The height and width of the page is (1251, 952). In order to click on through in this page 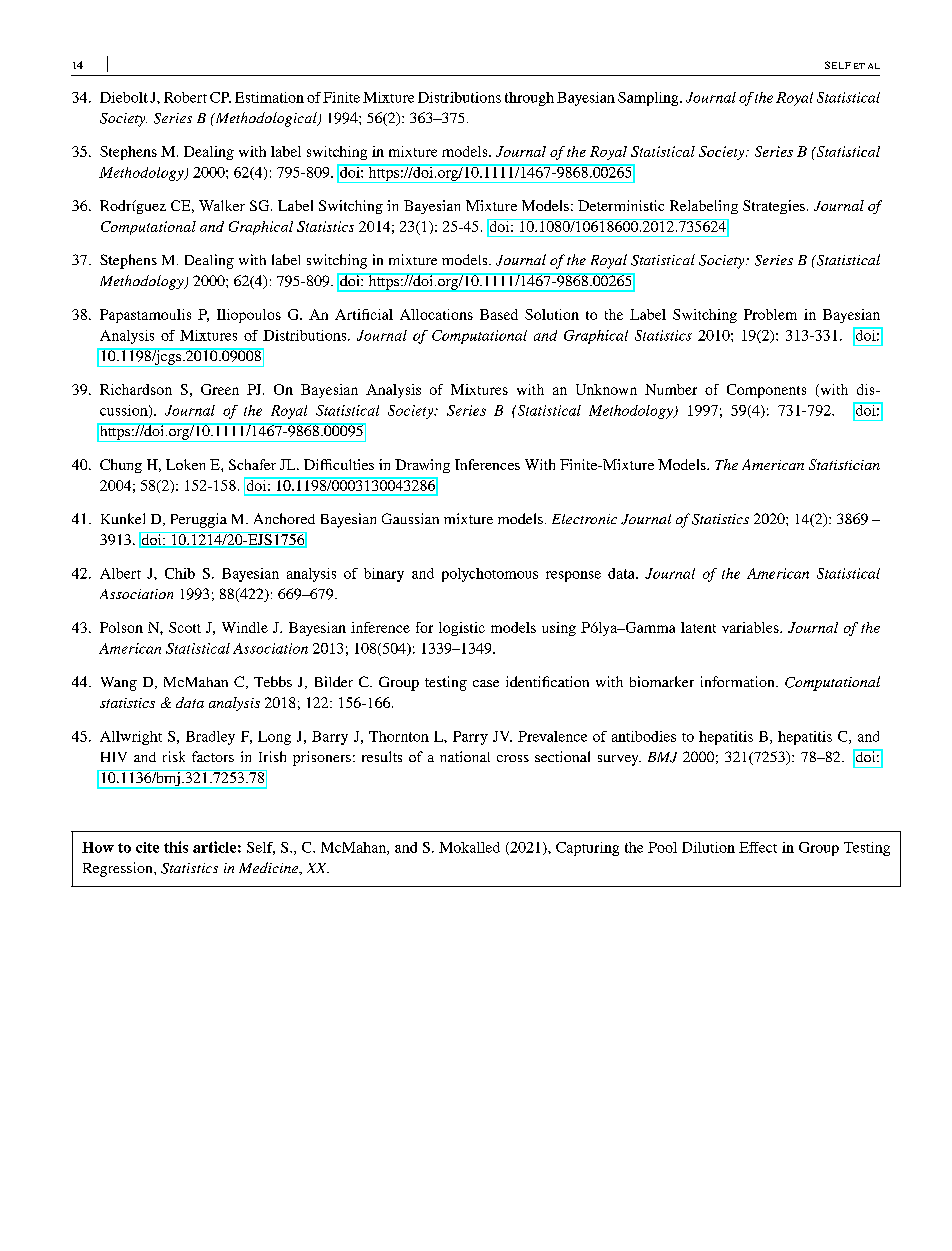, I will do `click(529, 99)`.
